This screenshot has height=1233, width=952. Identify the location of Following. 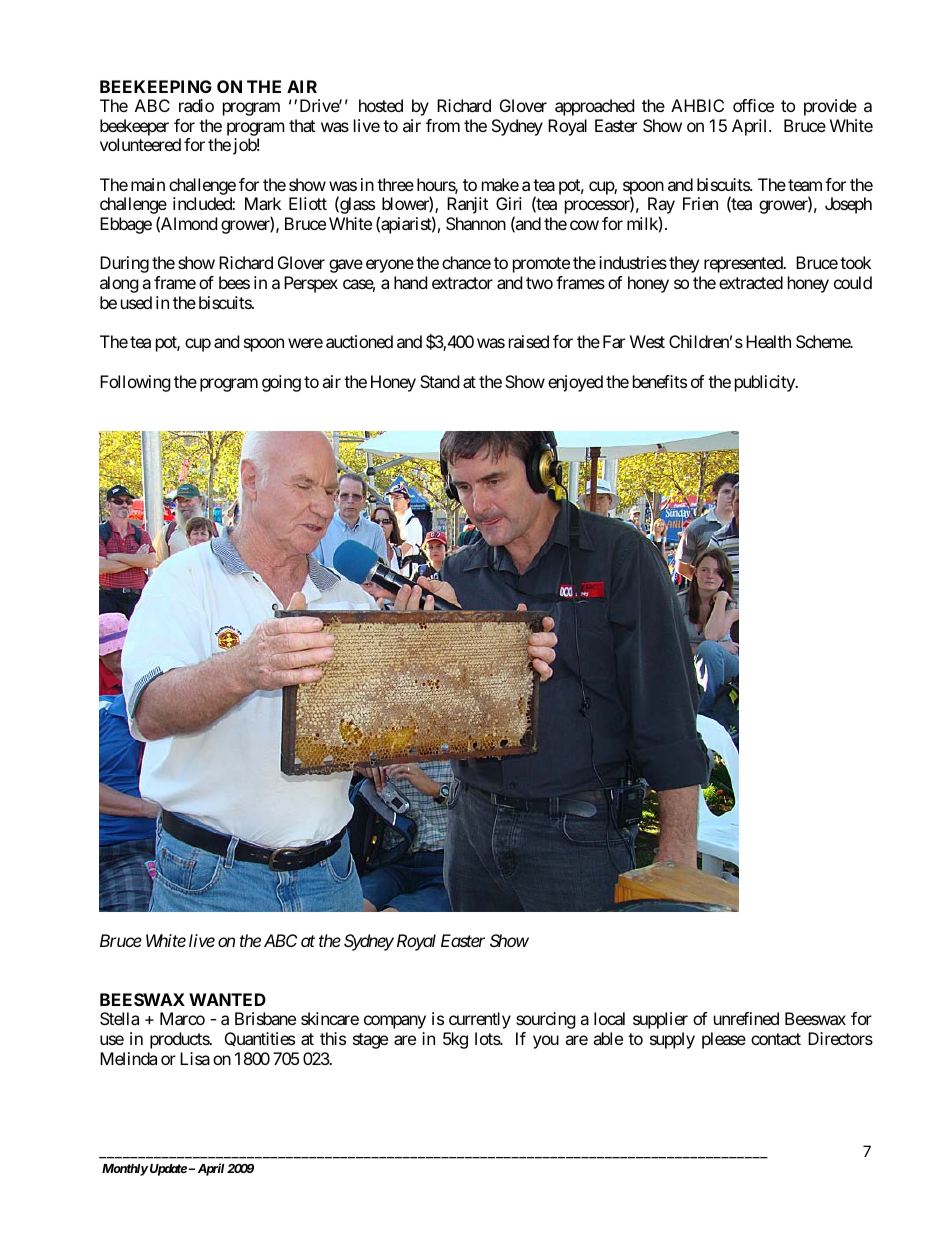
(135, 383).
